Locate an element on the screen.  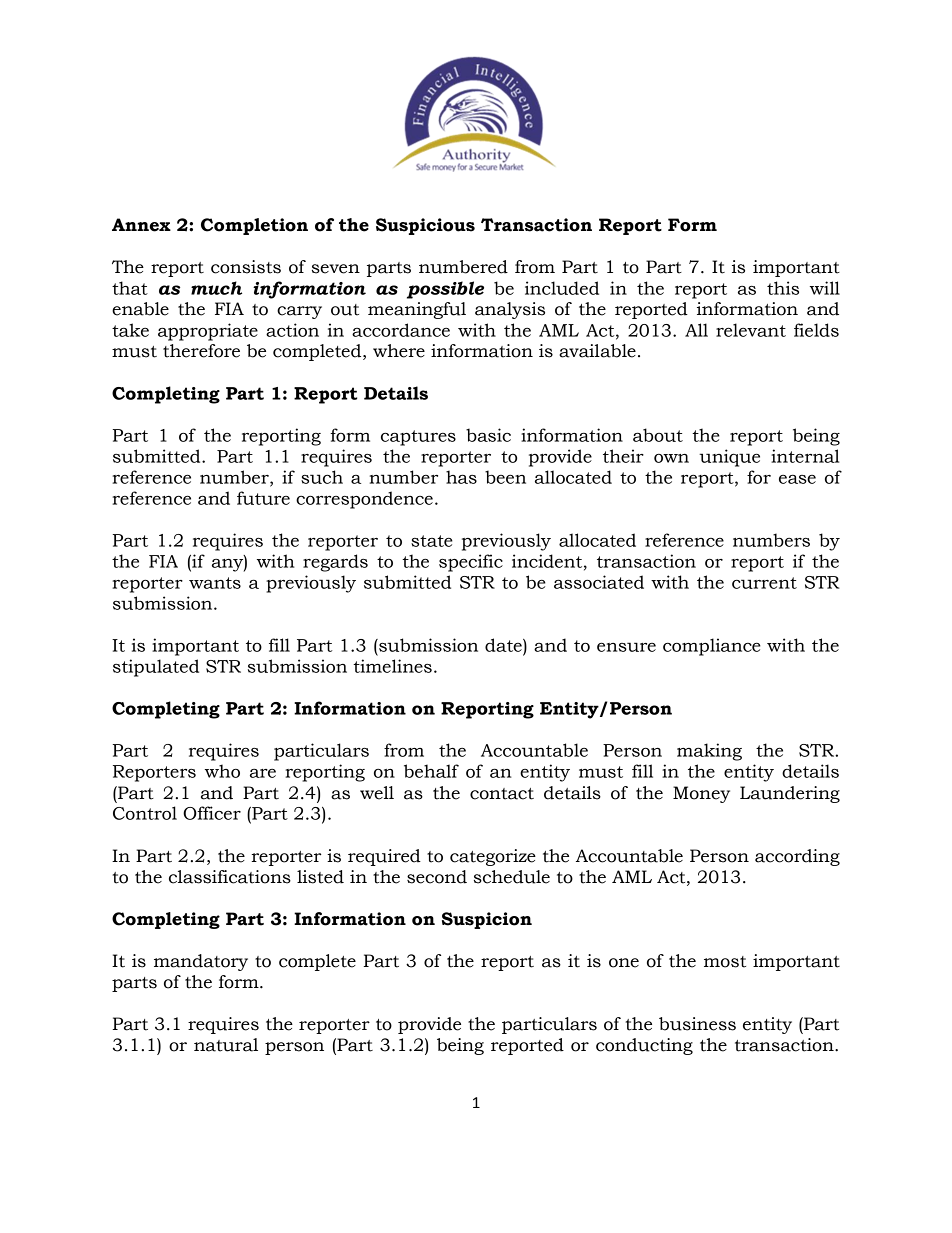
Suspicious is located at coordinates (425, 226).
